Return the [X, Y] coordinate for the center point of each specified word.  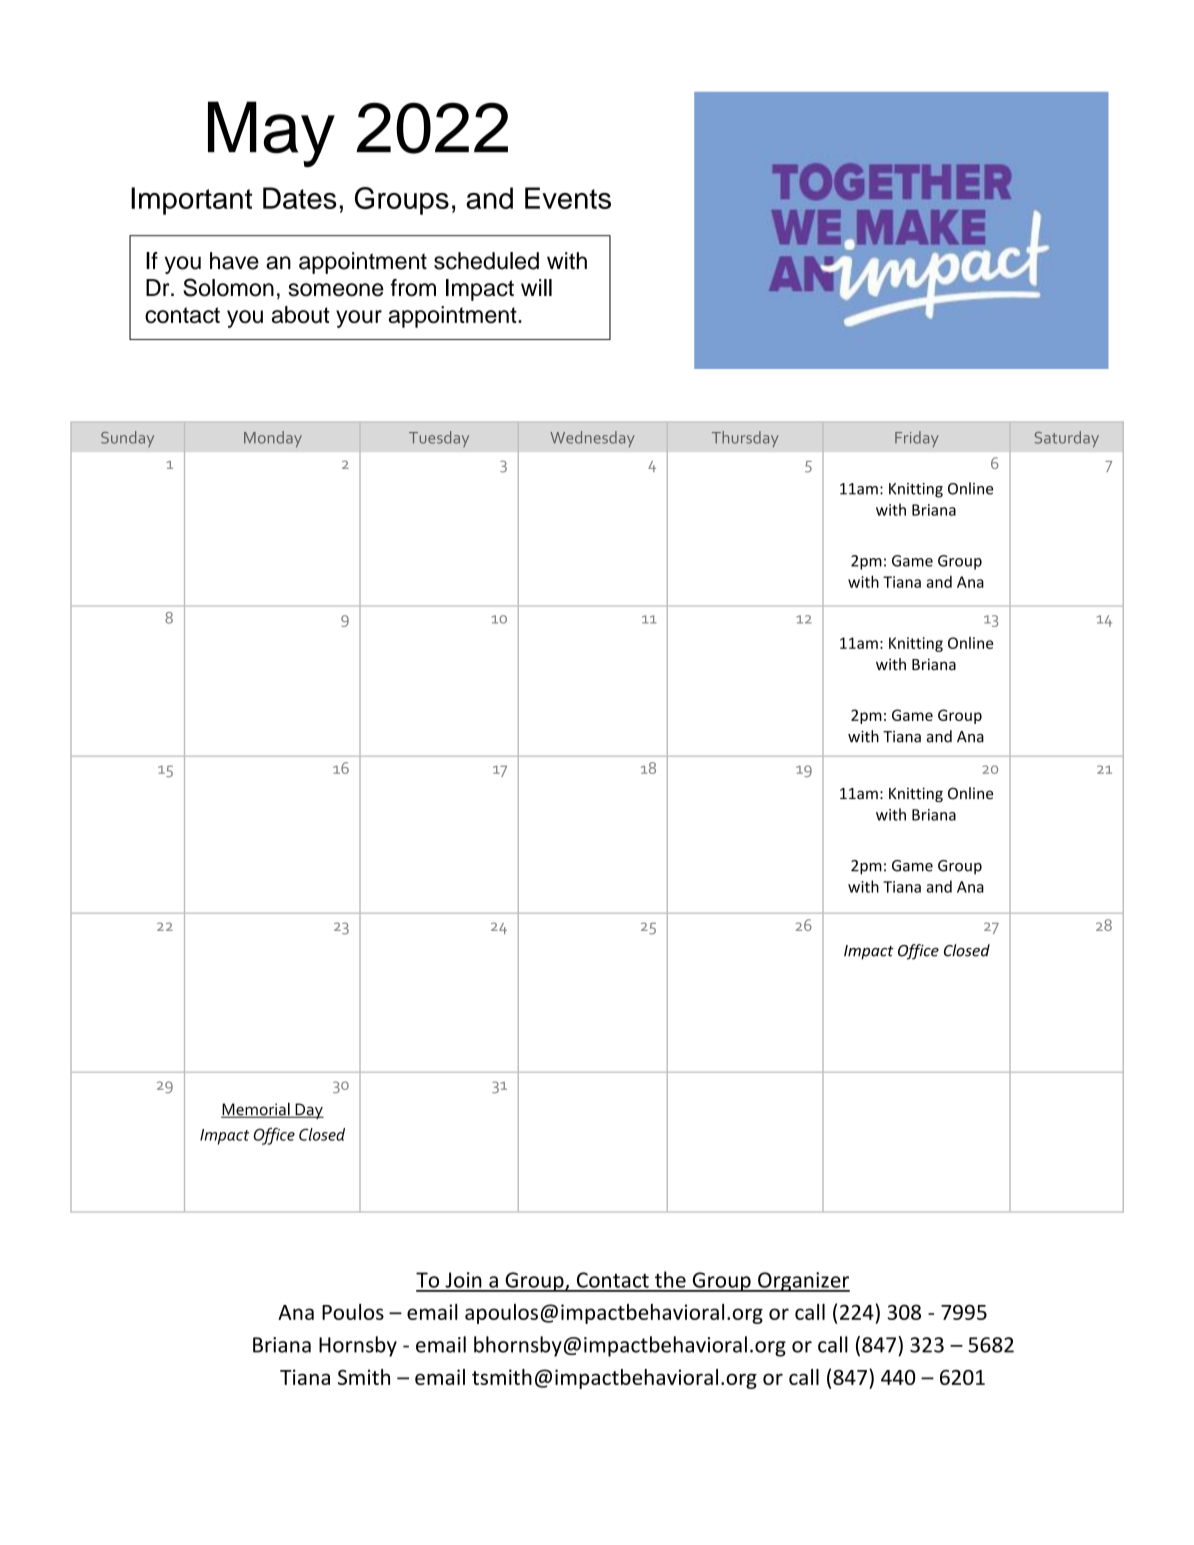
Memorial [256, 1110]
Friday [917, 439]
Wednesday [592, 439]
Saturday [1067, 439]
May [271, 134]
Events [568, 198]
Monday [273, 439]
